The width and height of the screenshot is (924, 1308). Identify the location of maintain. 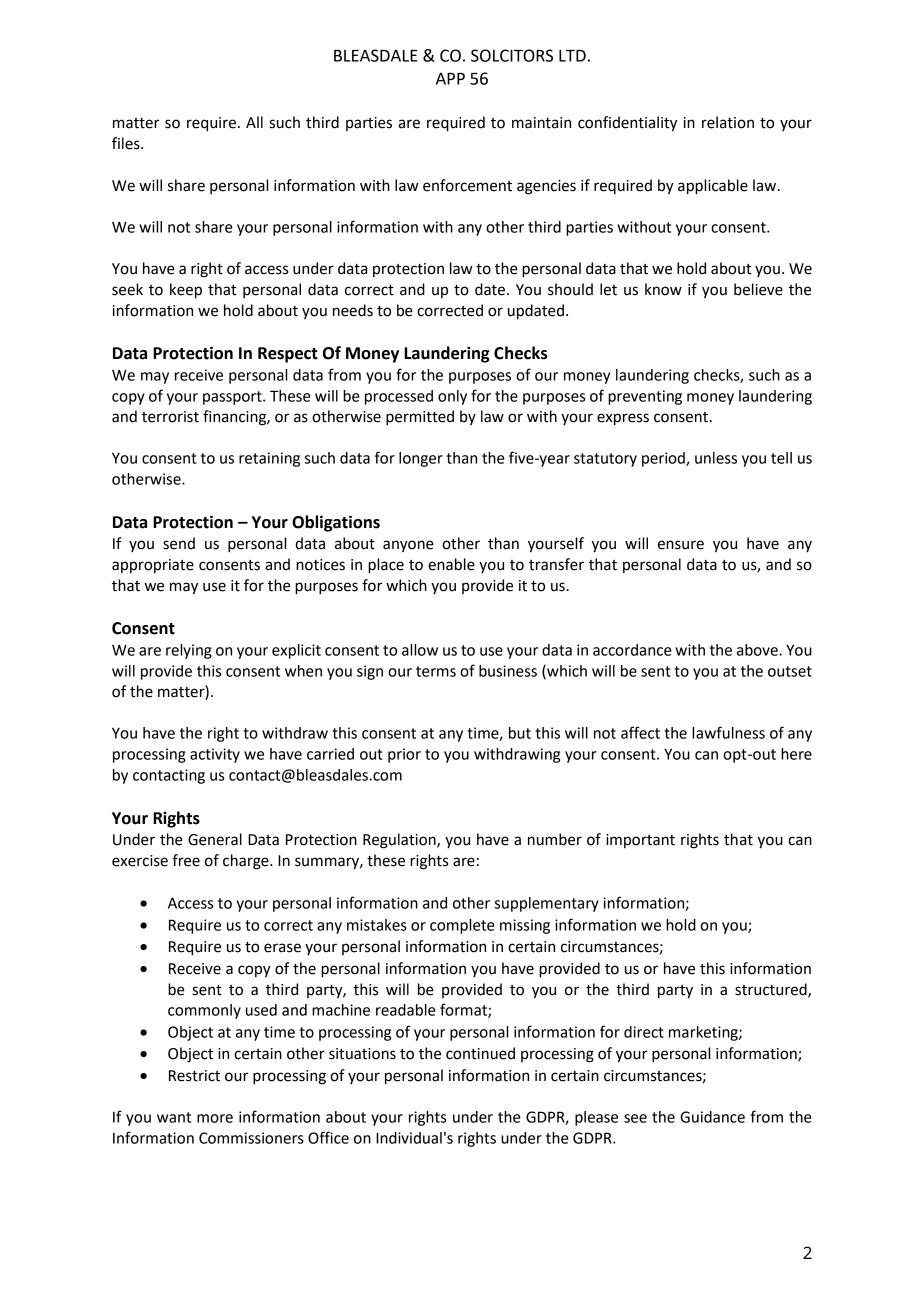
(541, 123).
